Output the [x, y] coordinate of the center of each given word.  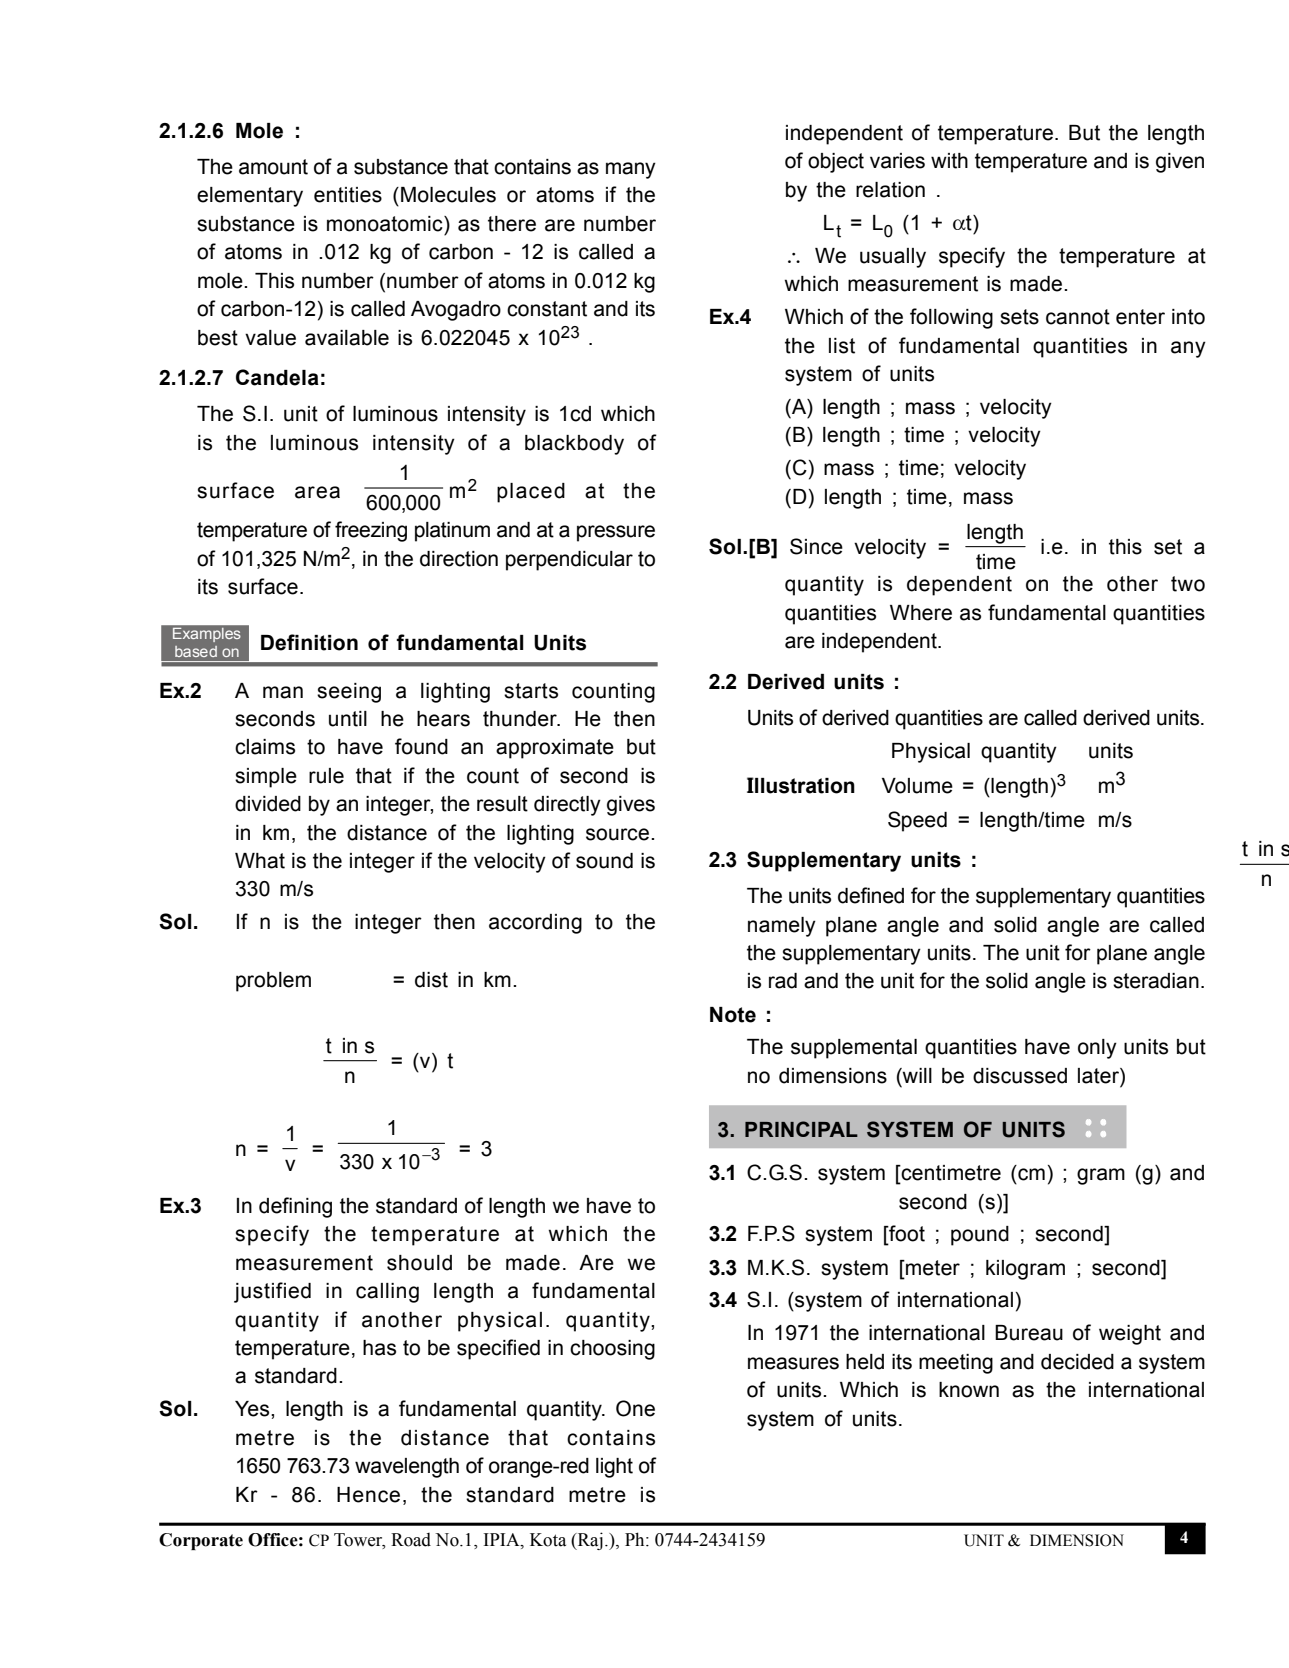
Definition [309, 642]
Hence [368, 1495]
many [631, 170]
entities [348, 195]
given [1180, 163]
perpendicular [569, 561]
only [1097, 1049]
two [1188, 584]
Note [733, 1015]
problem [273, 982]
